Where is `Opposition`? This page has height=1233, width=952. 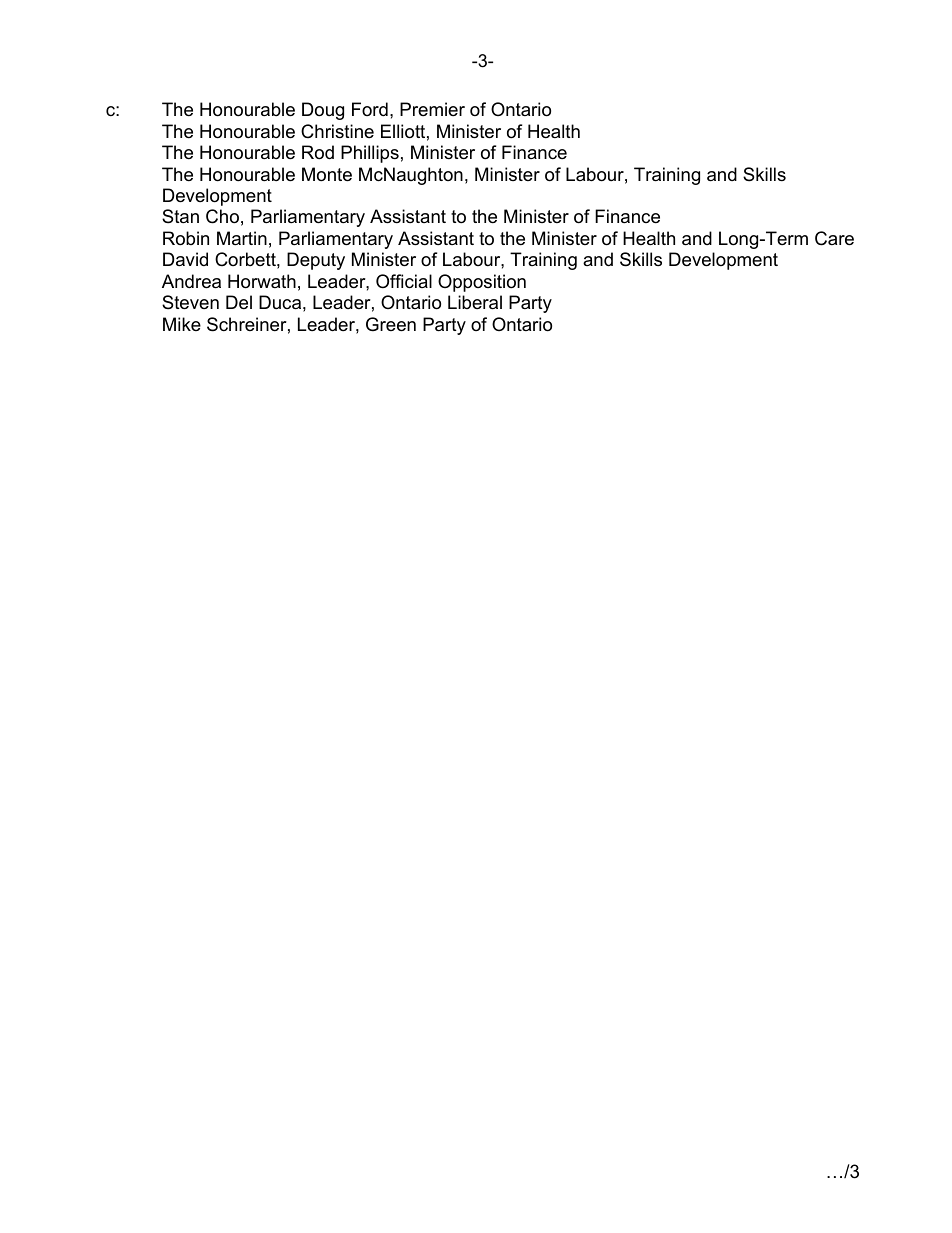
Opposition is located at coordinates (482, 283).
